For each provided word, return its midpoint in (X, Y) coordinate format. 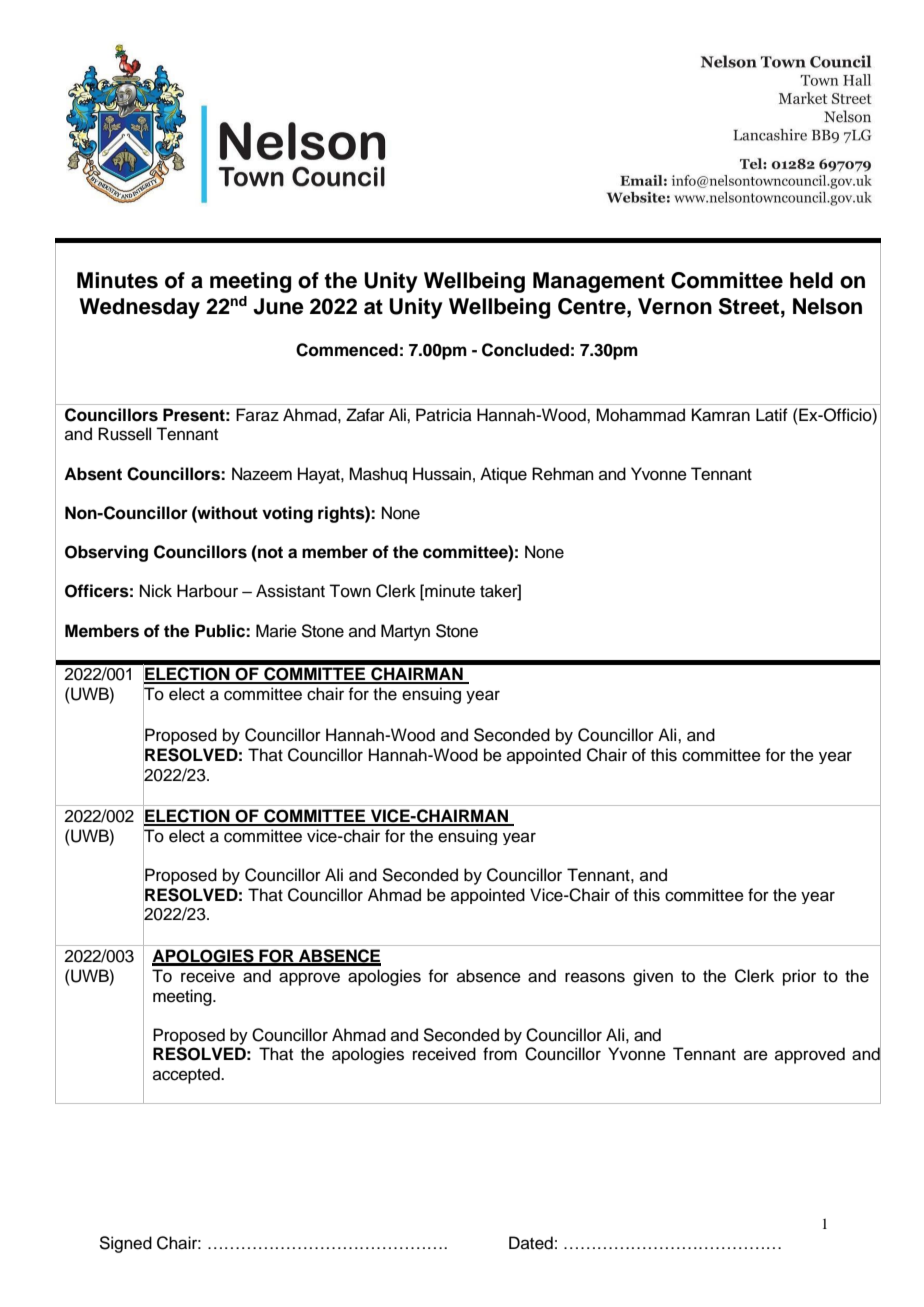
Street (750, 306)
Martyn (405, 632)
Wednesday (139, 308)
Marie (276, 631)
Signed (125, 1244)
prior (799, 977)
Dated (531, 1243)
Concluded (525, 350)
